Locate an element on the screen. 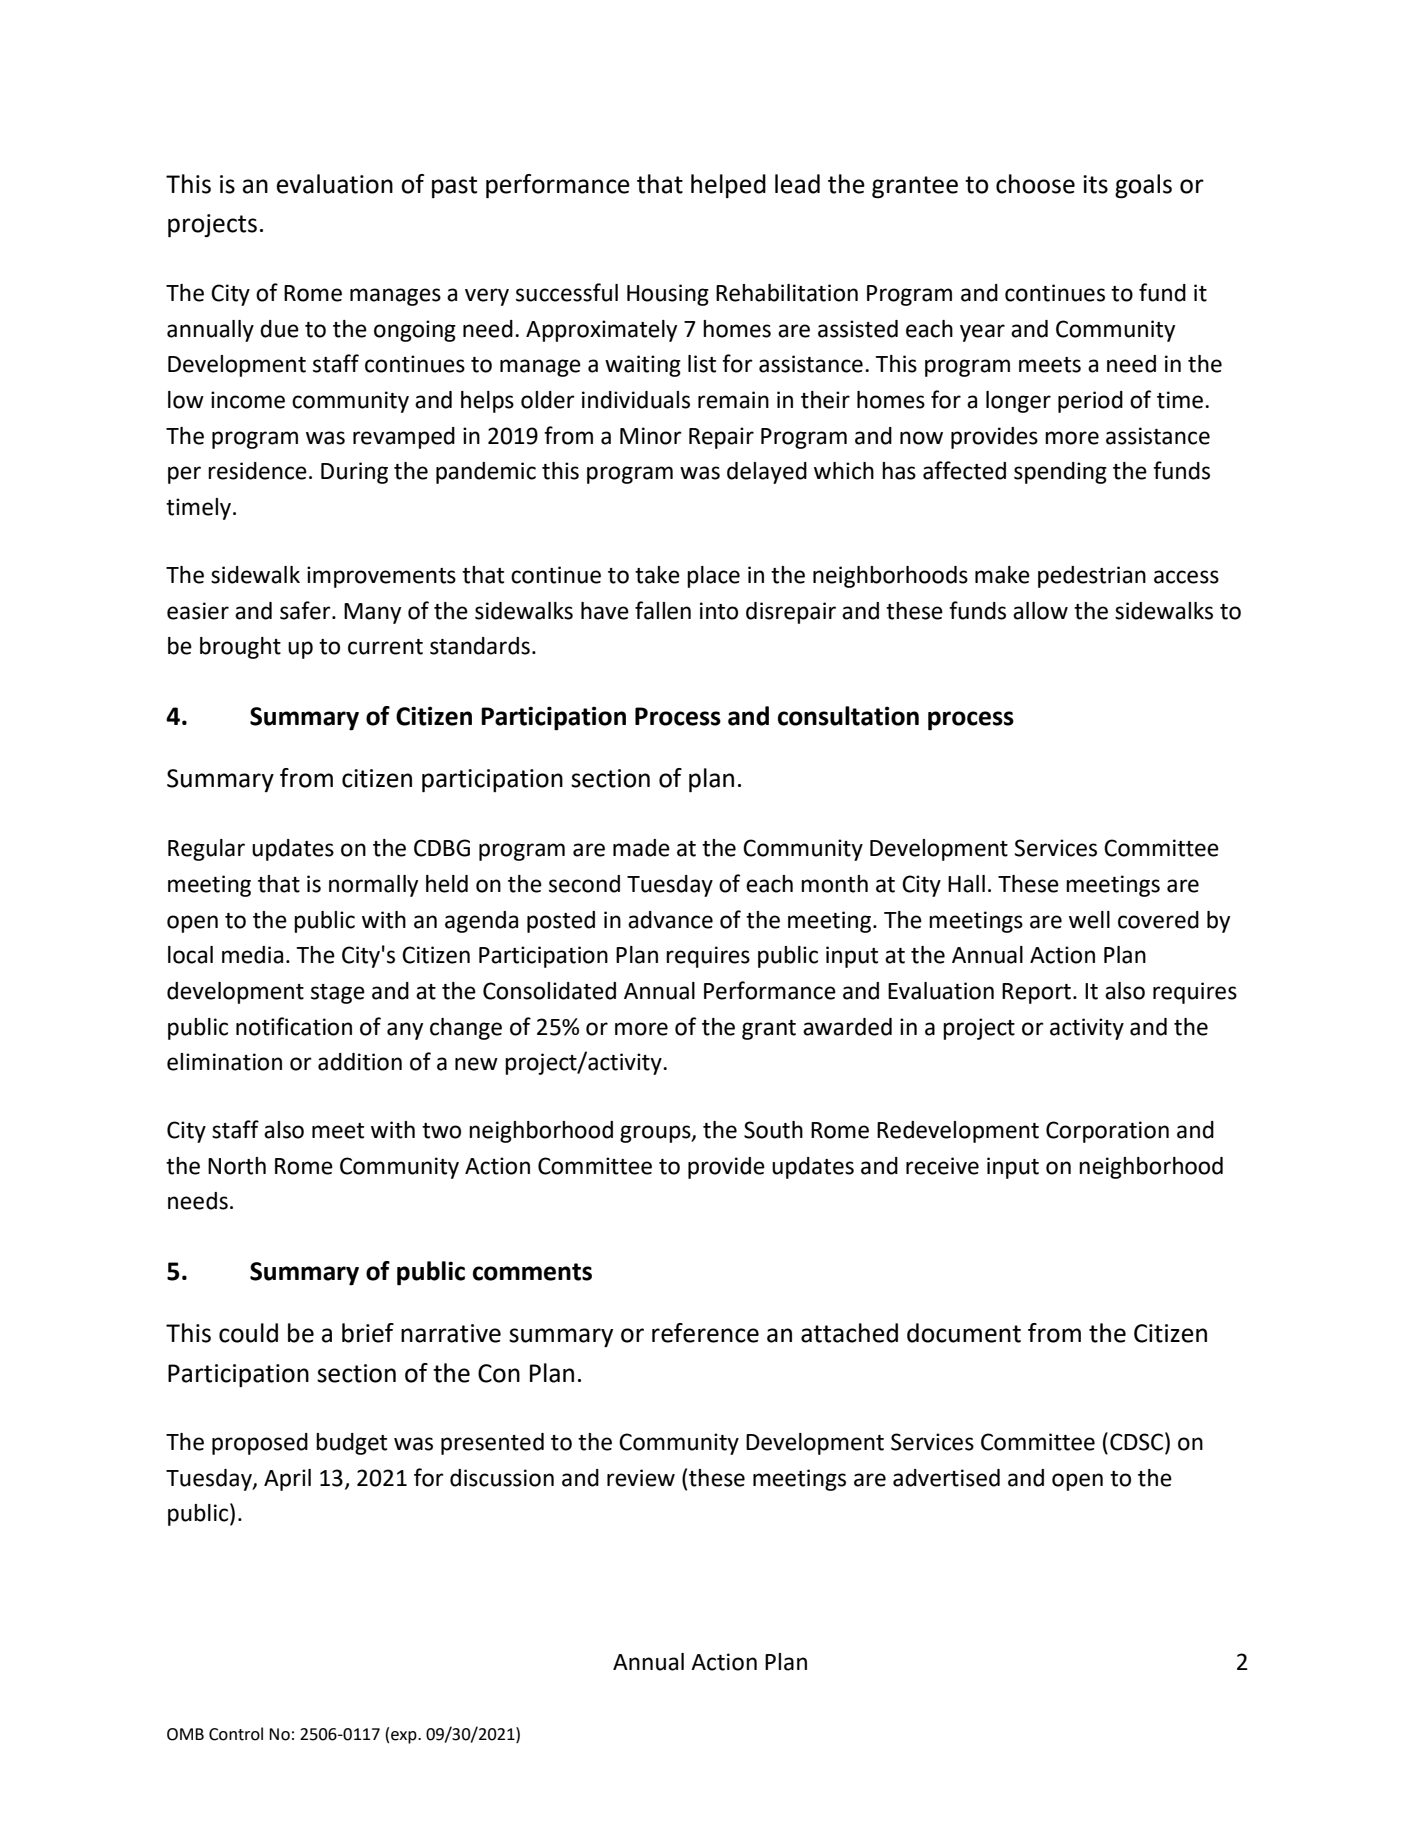  due is located at coordinates (279, 329).
